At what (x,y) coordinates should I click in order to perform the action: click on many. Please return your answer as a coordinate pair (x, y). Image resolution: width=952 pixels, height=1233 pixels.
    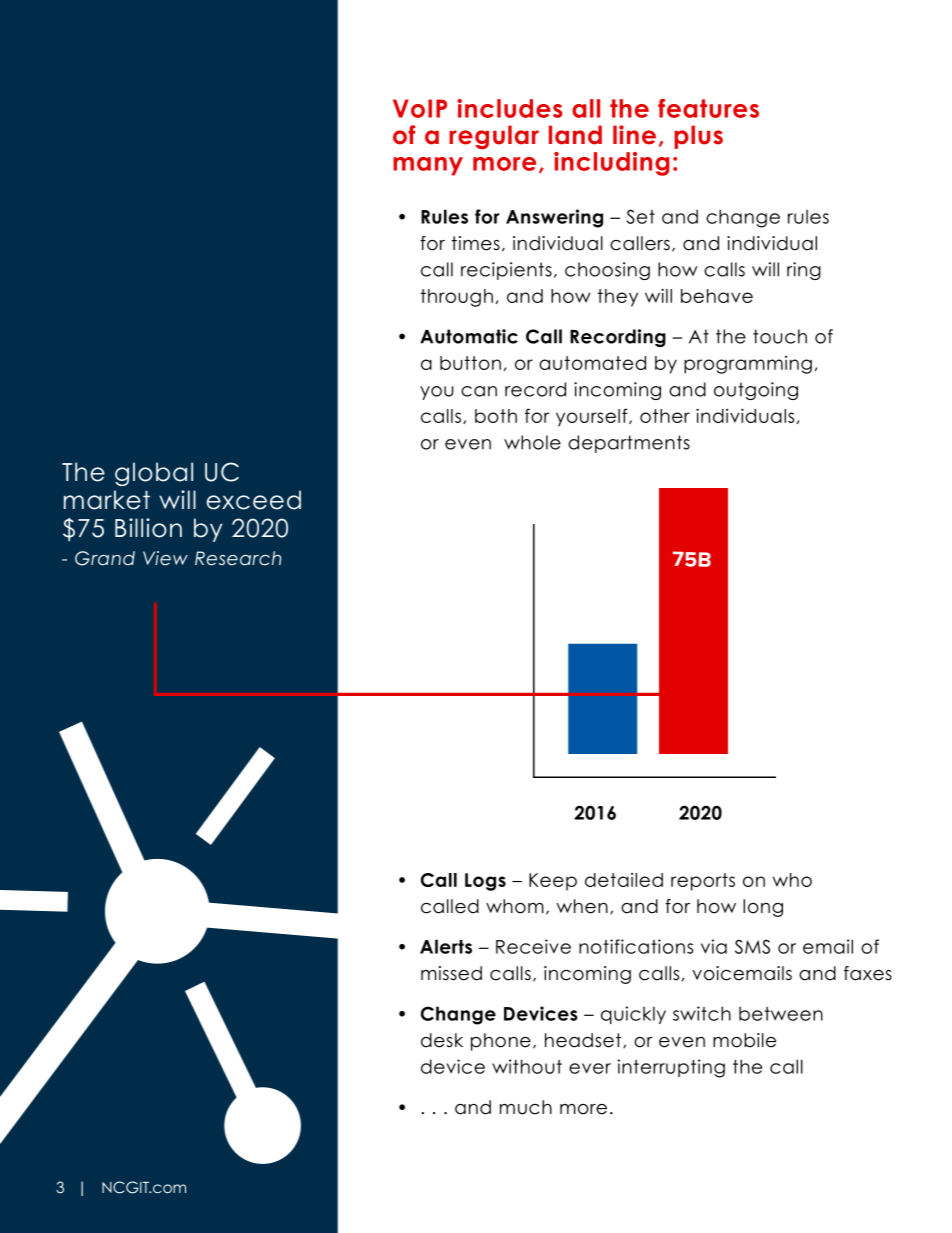
    Looking at the image, I should click on (428, 166).
